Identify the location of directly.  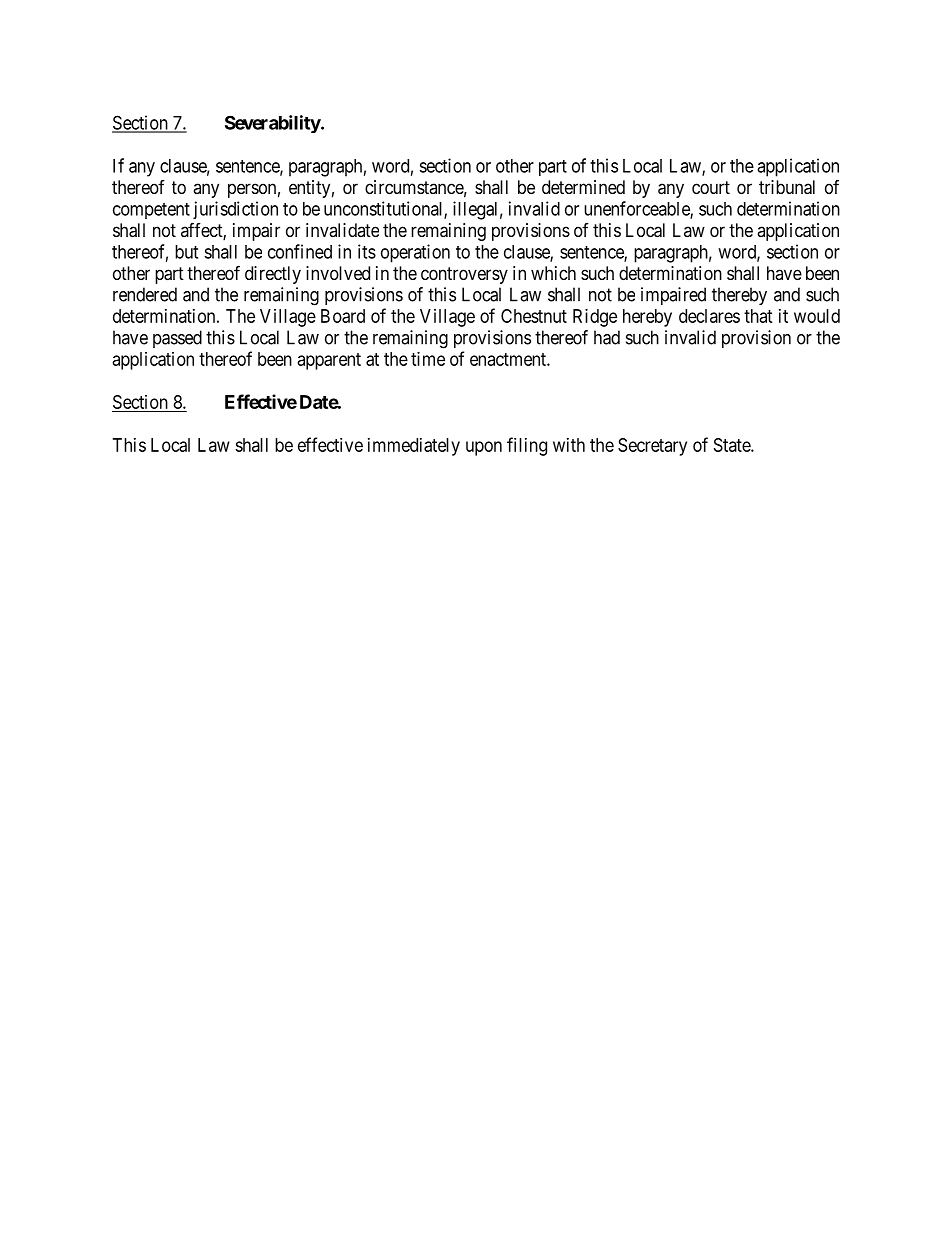
(273, 275).
